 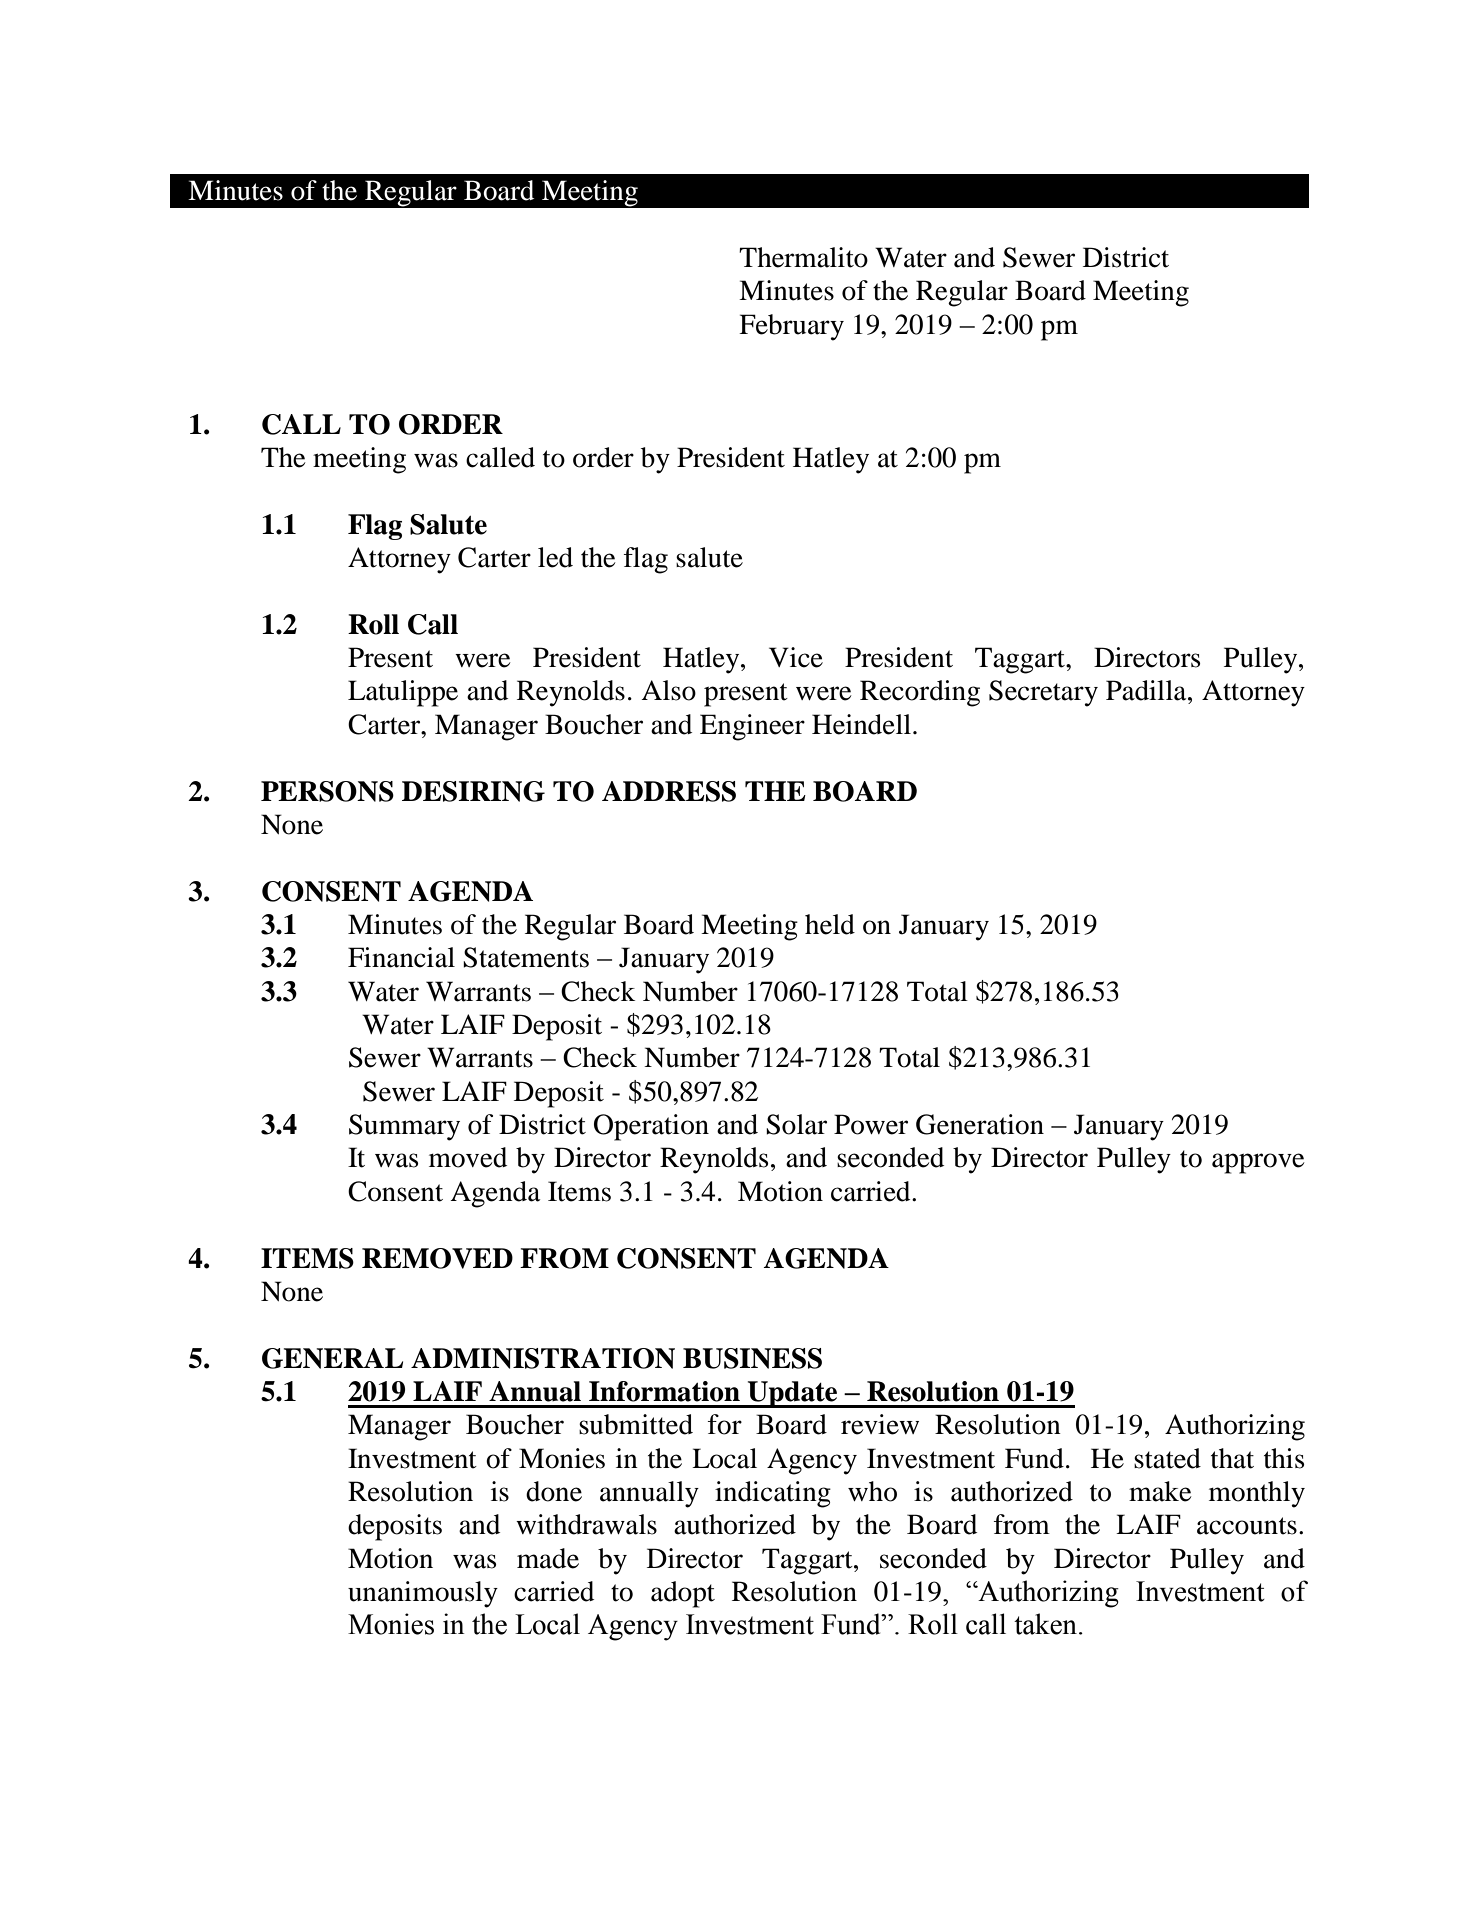 I want to click on unanimously, so click(x=423, y=1594).
